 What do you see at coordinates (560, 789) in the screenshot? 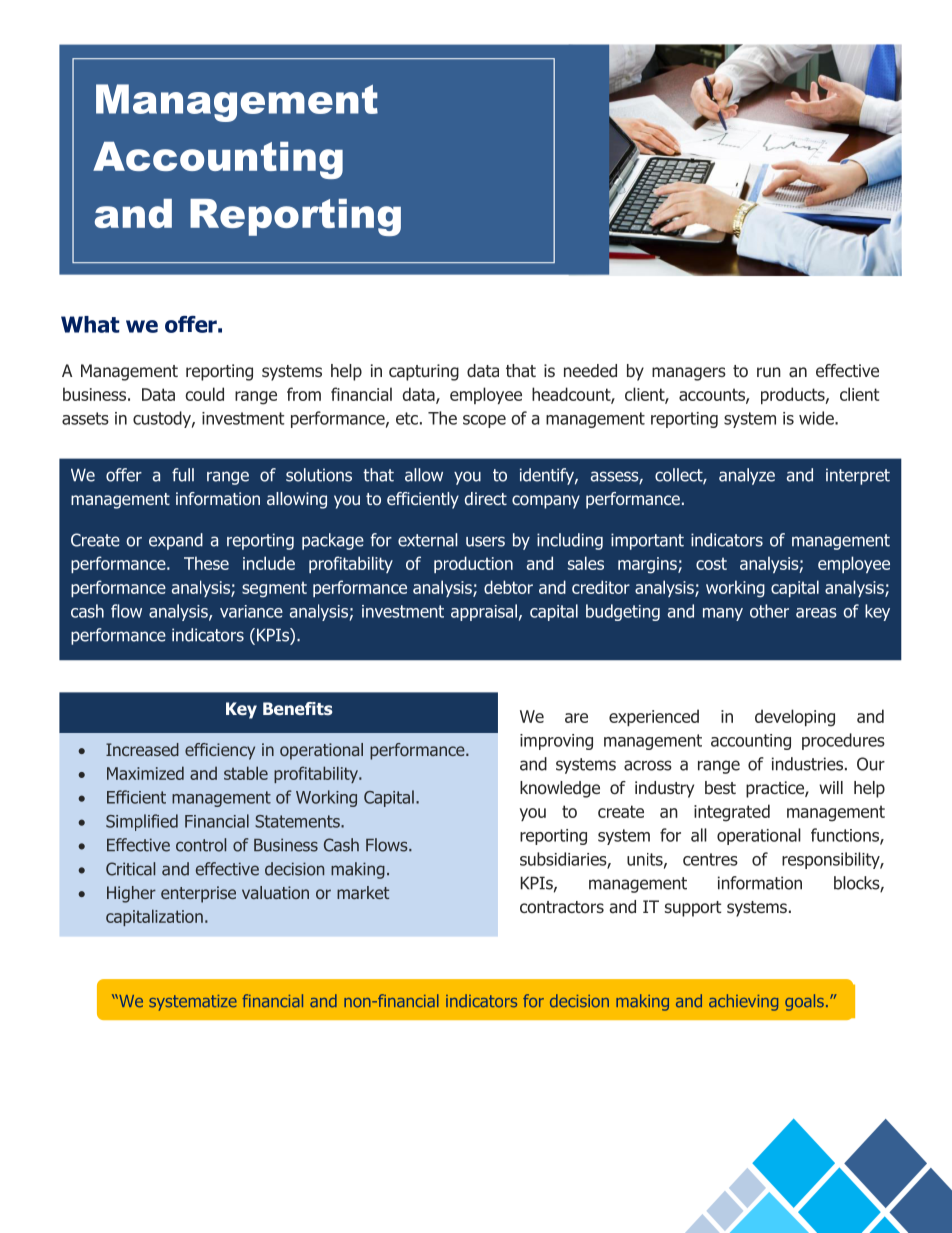
I see `knowledge` at bounding box center [560, 789].
